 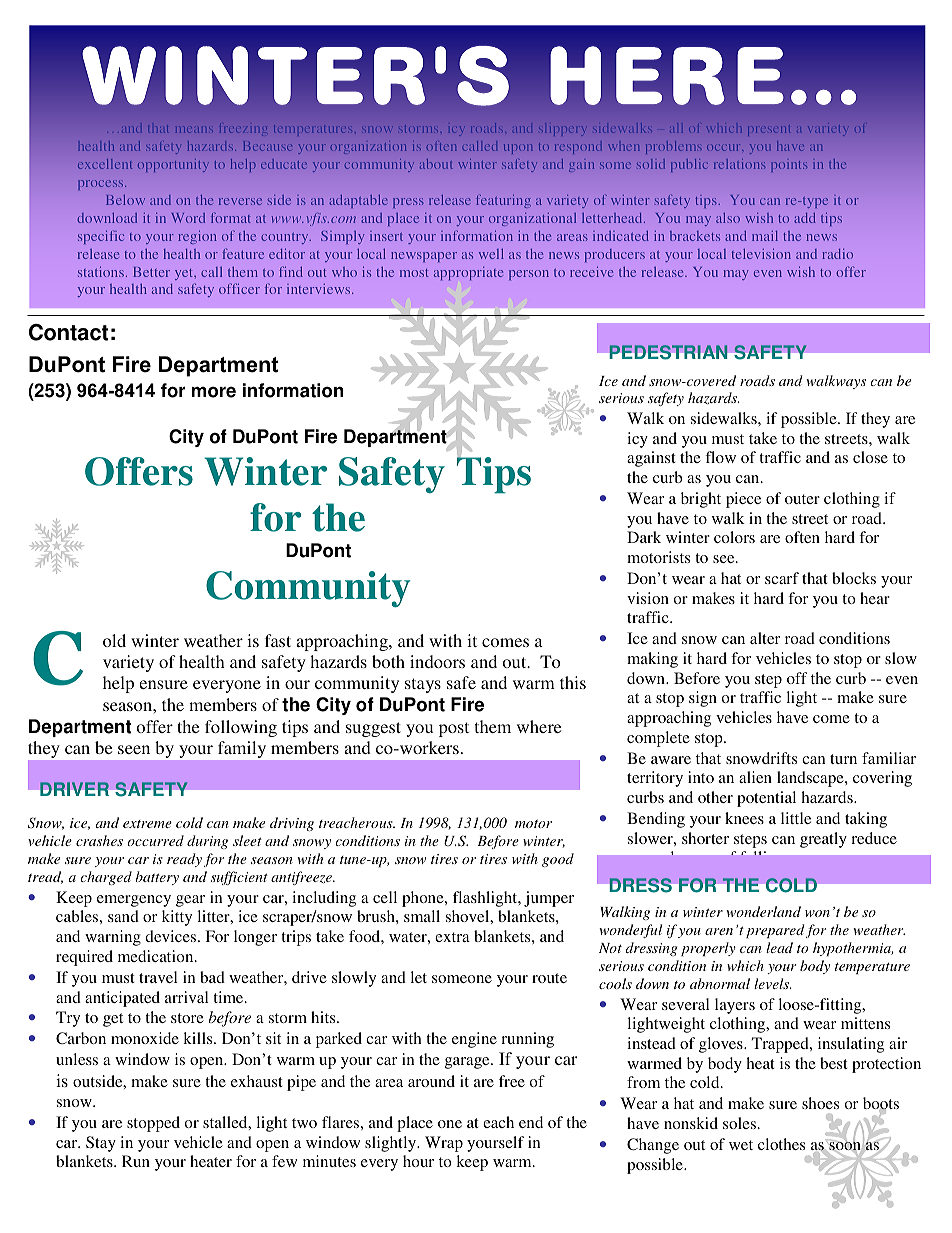 I want to click on opportunity, so click(x=173, y=165).
